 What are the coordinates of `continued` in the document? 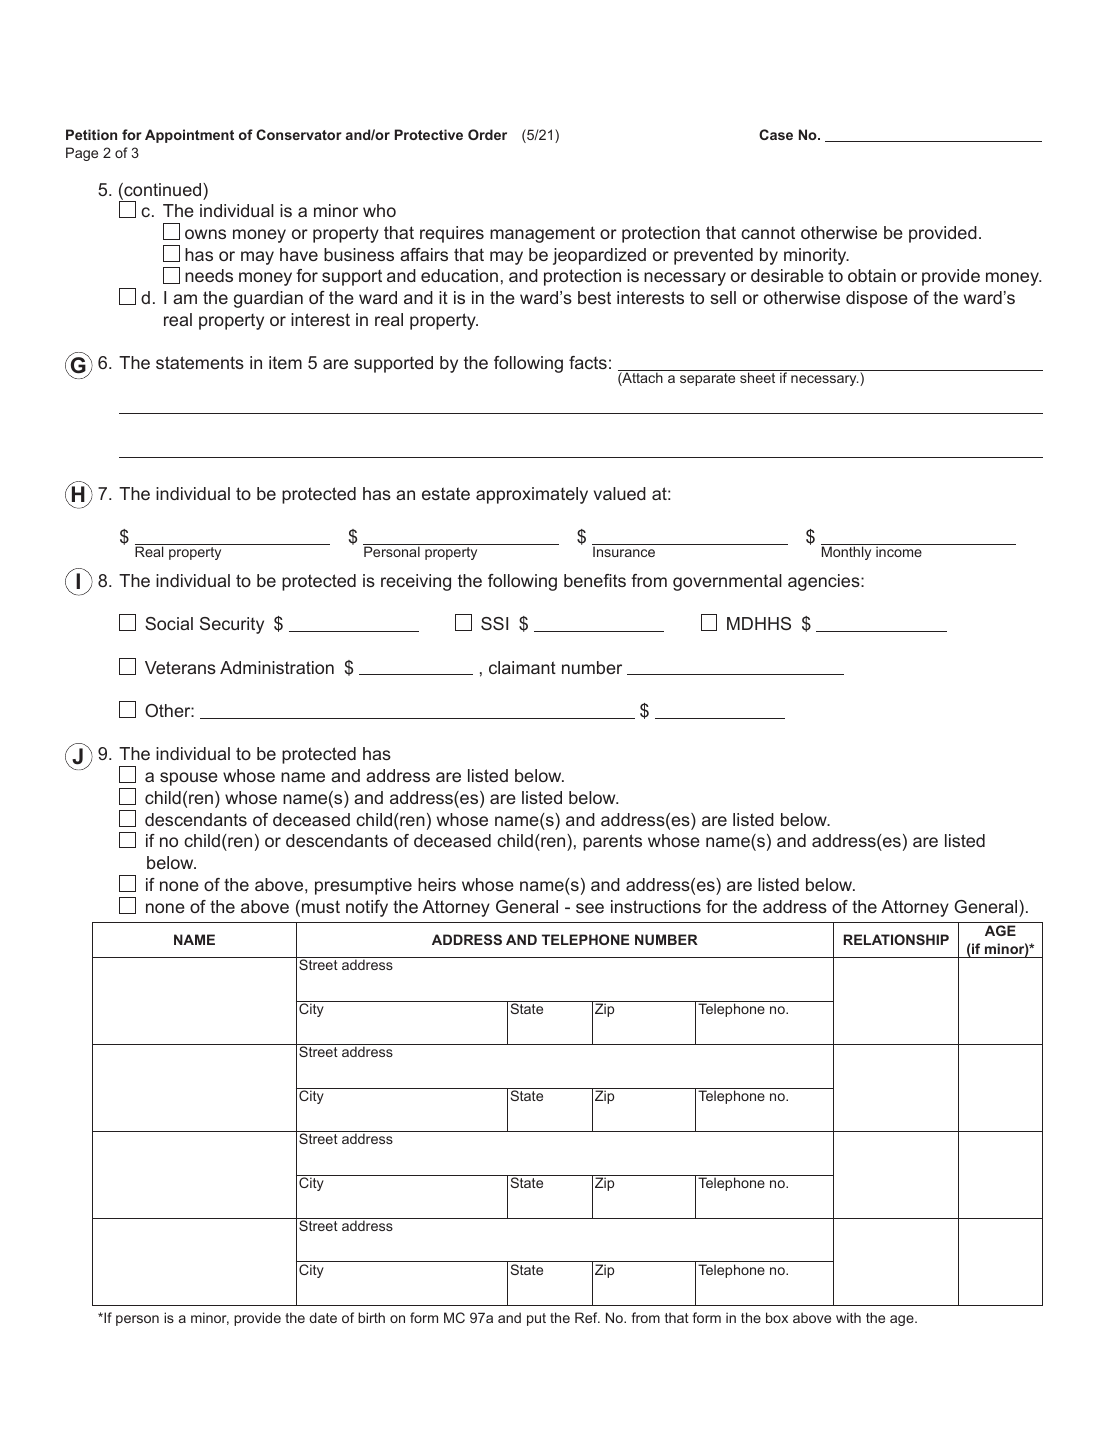 It's located at (163, 191).
